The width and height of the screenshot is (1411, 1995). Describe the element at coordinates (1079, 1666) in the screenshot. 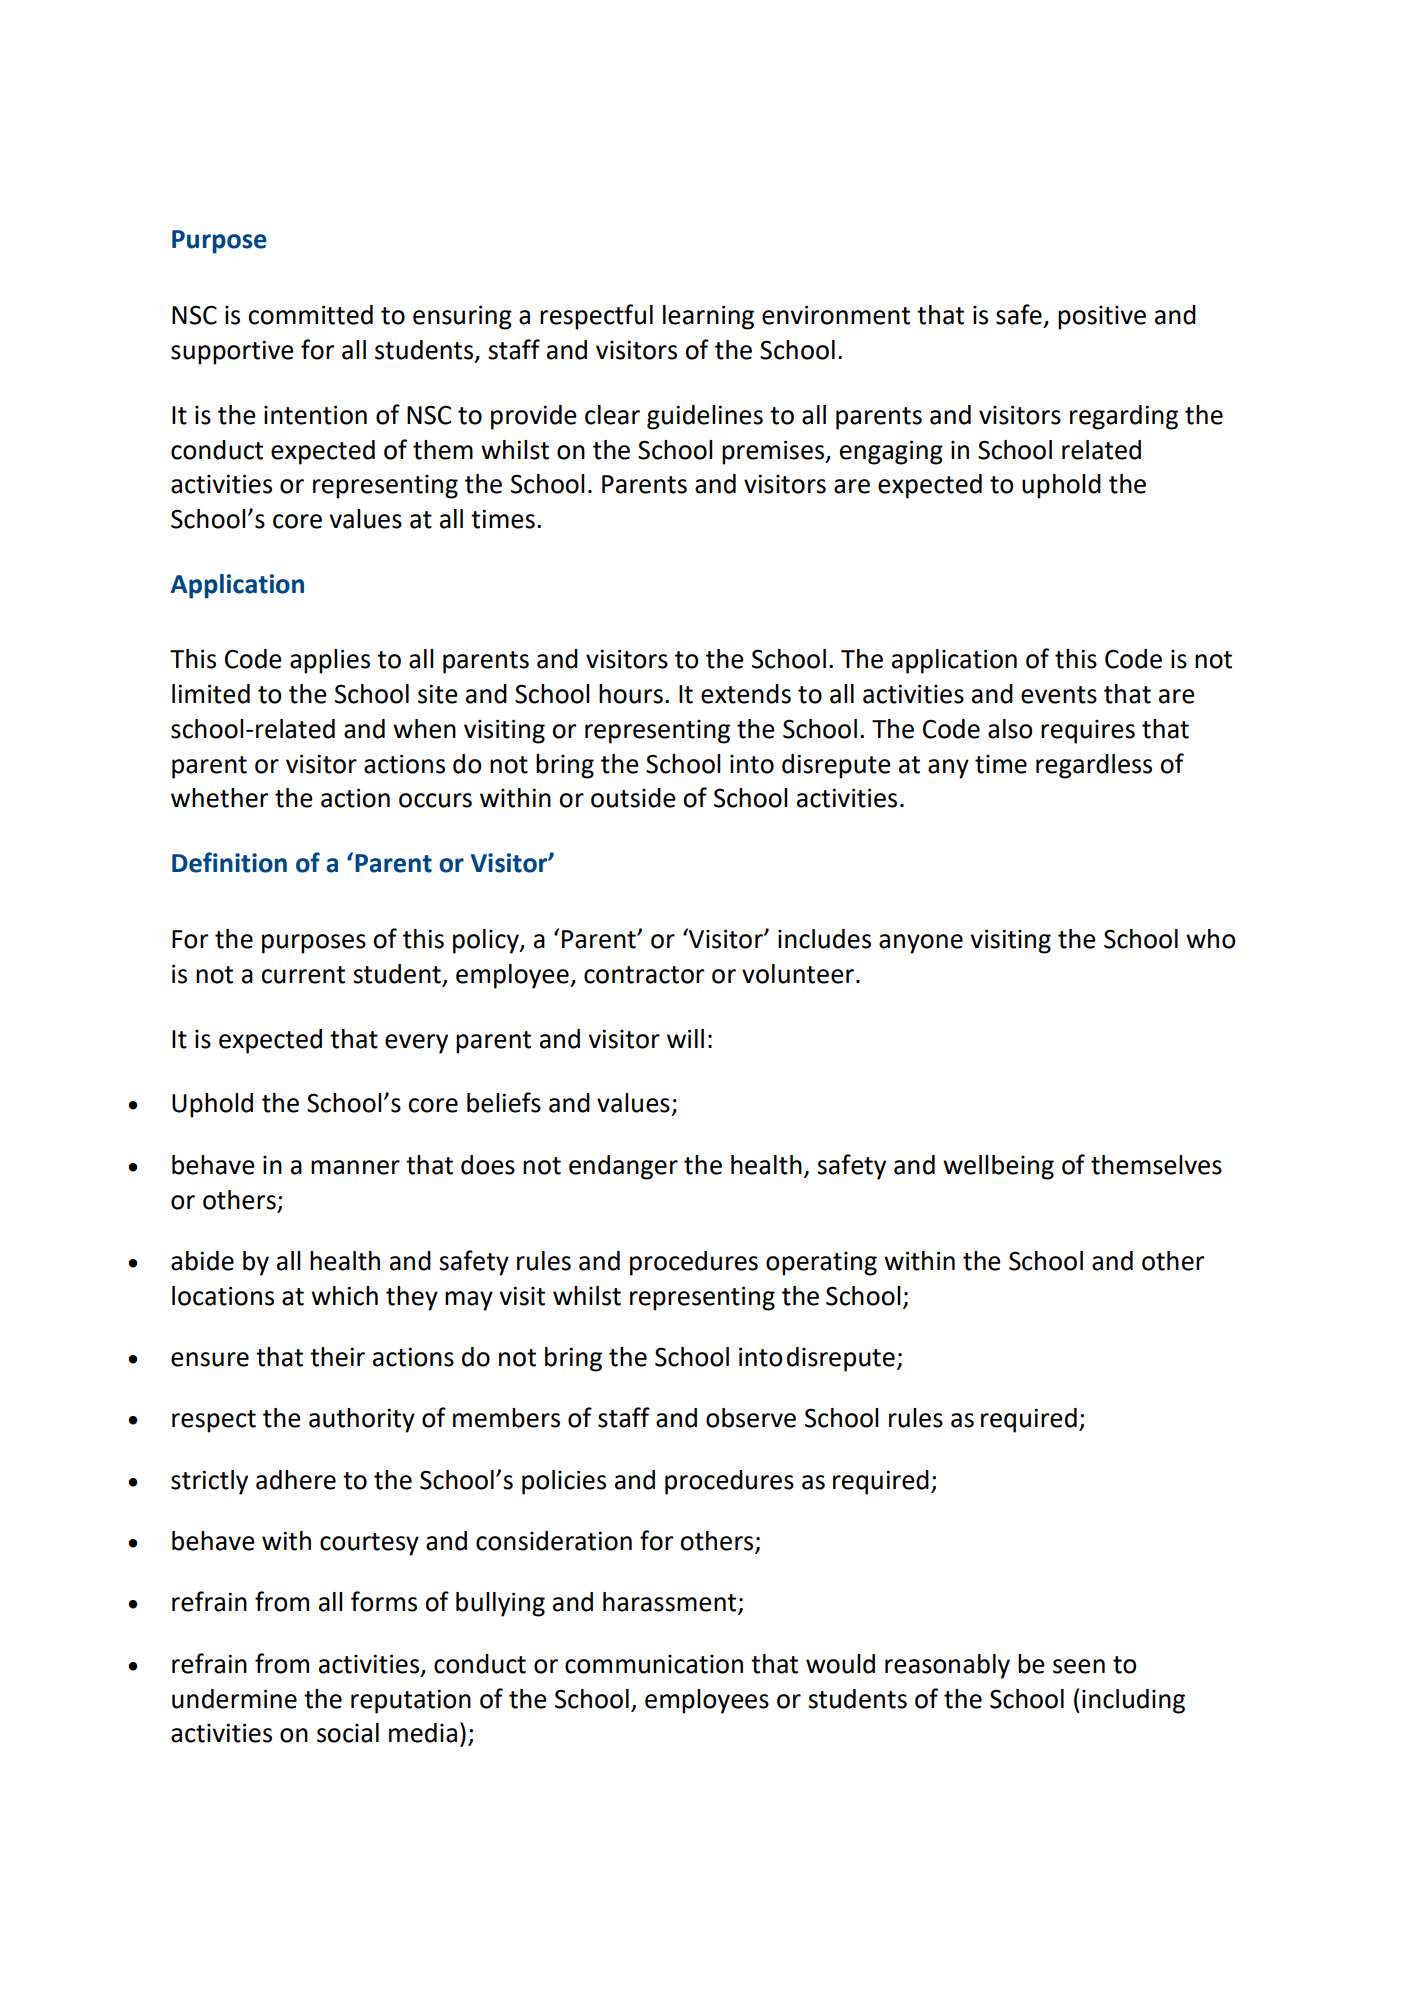

I see `seen` at that location.
